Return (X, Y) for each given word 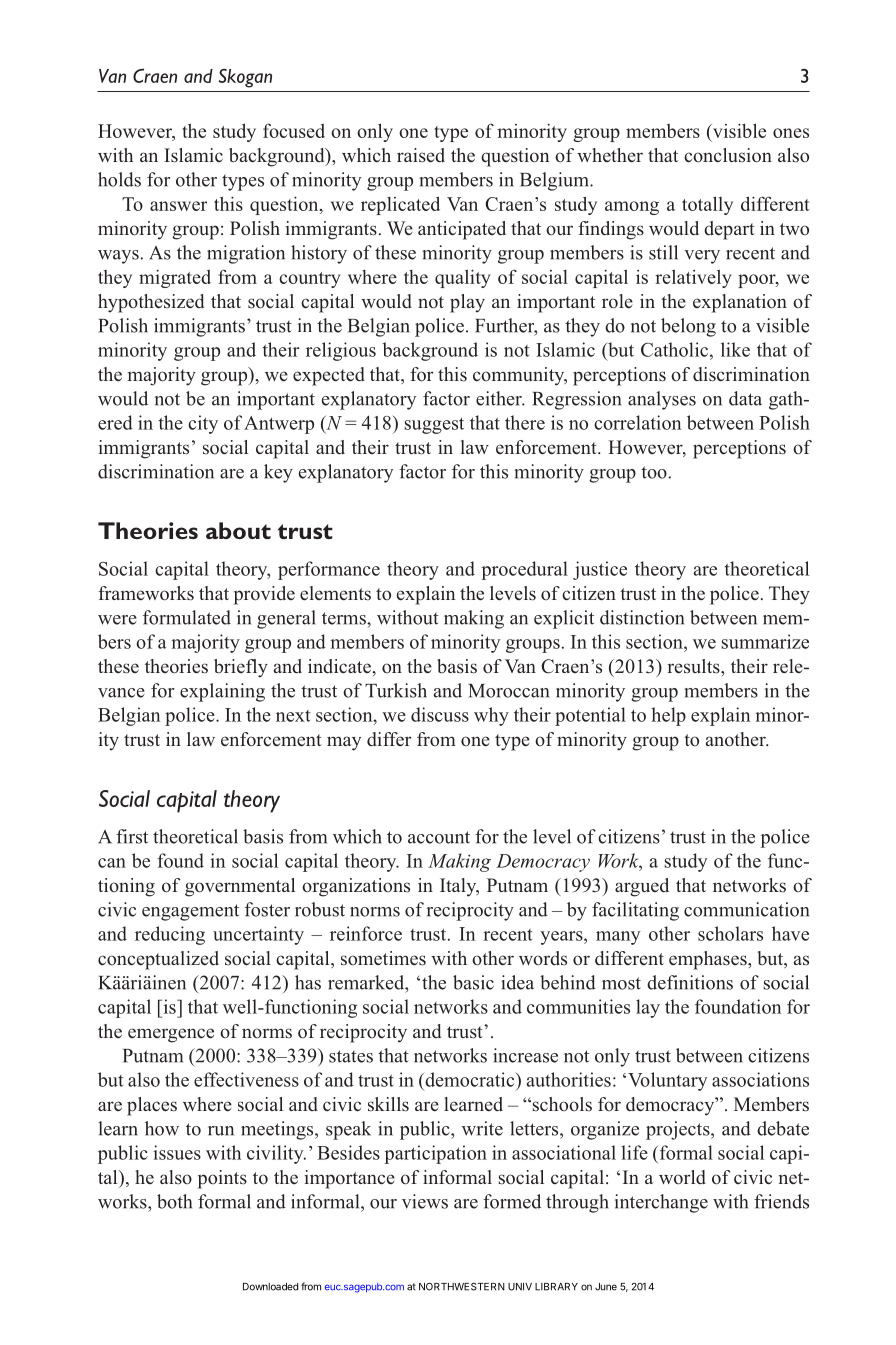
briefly (241, 668)
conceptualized (158, 960)
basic (473, 982)
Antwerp (279, 425)
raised (421, 155)
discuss (440, 714)
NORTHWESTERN (462, 1287)
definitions (690, 982)
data (745, 398)
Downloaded (270, 1287)
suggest (434, 425)
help (668, 716)
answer (178, 206)
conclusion (728, 155)
